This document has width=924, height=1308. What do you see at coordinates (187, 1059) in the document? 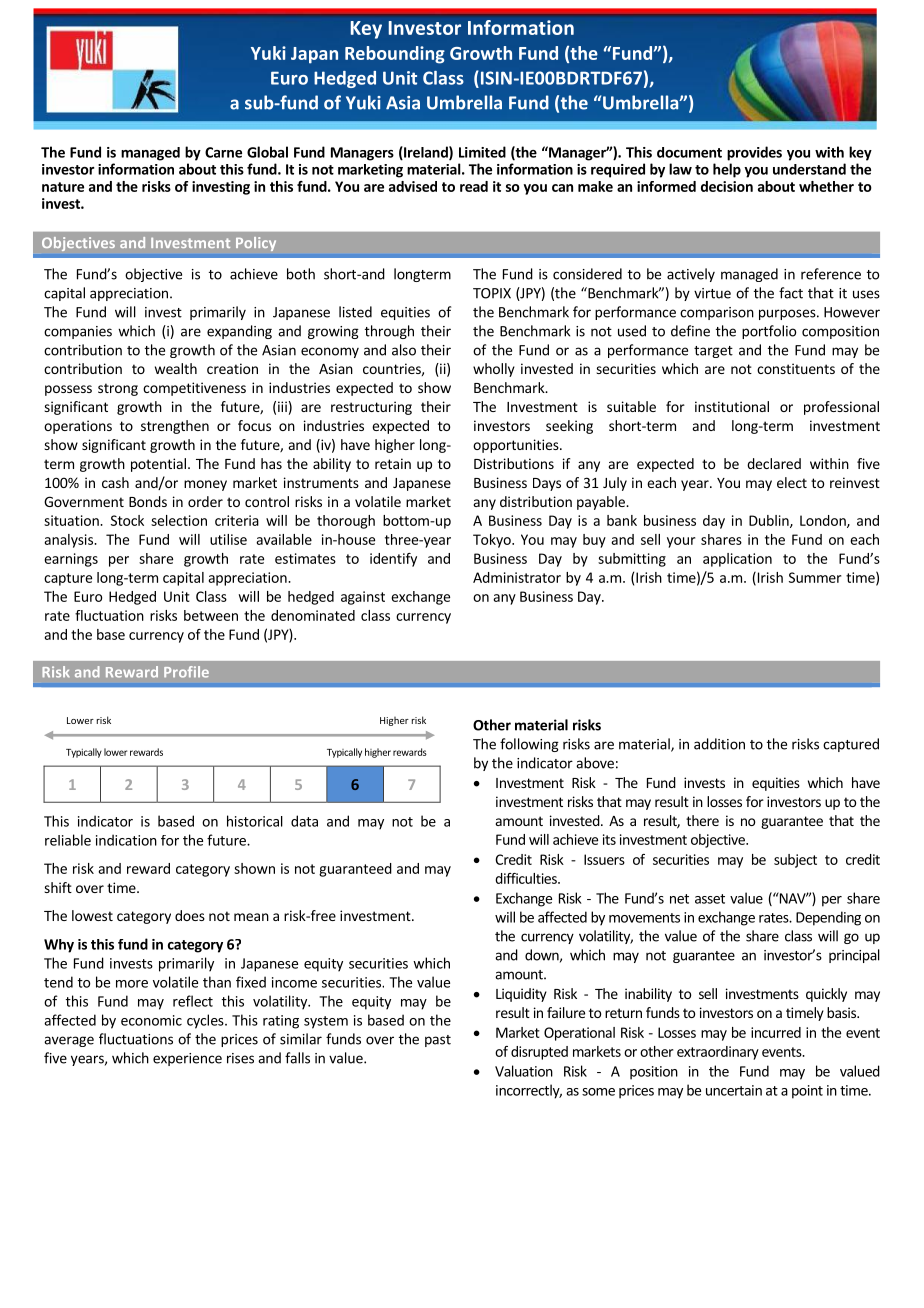
I see `experience` at bounding box center [187, 1059].
